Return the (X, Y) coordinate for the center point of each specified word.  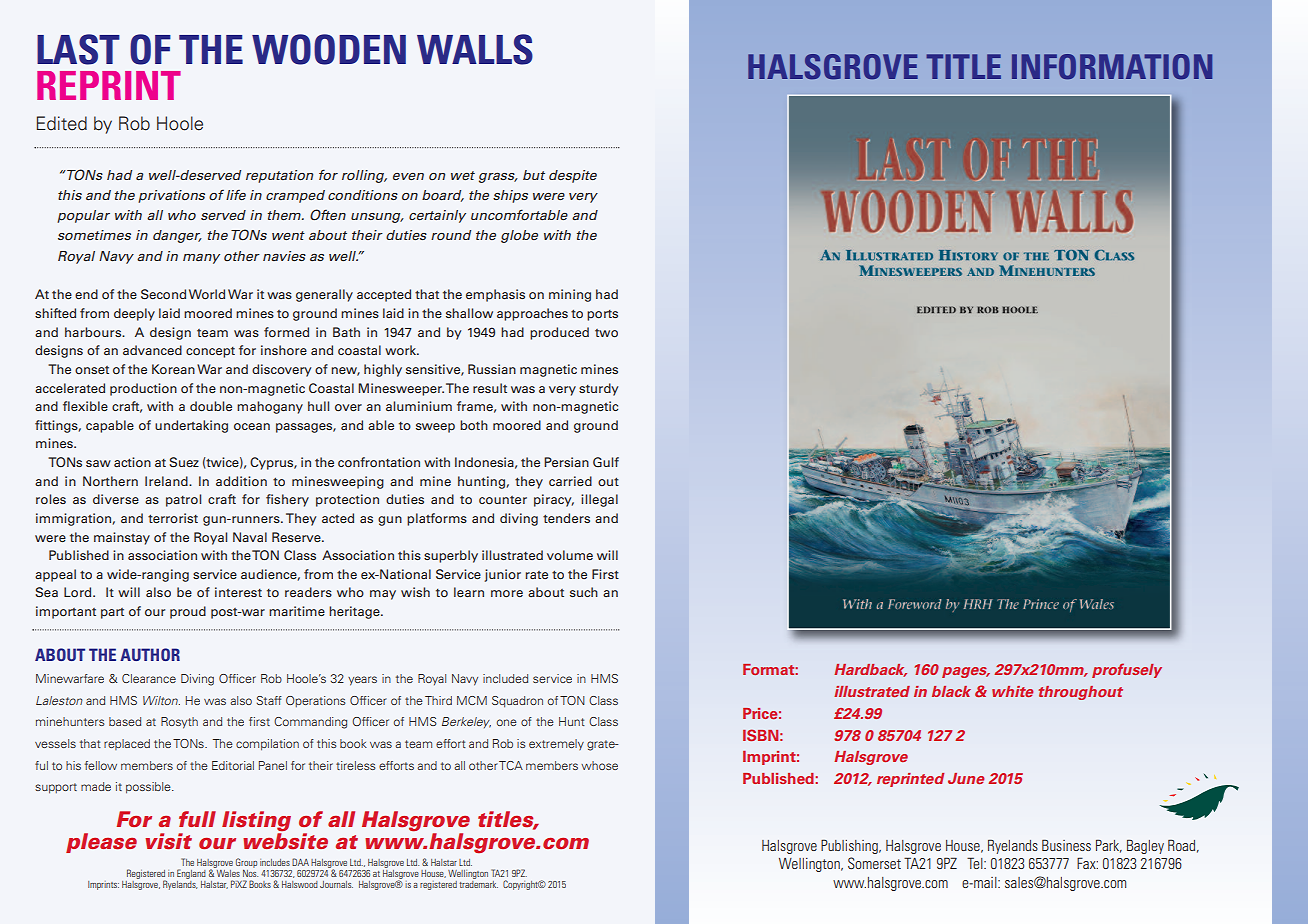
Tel (976, 863)
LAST (78, 49)
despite (573, 176)
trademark (478, 883)
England (191, 874)
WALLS (475, 49)
